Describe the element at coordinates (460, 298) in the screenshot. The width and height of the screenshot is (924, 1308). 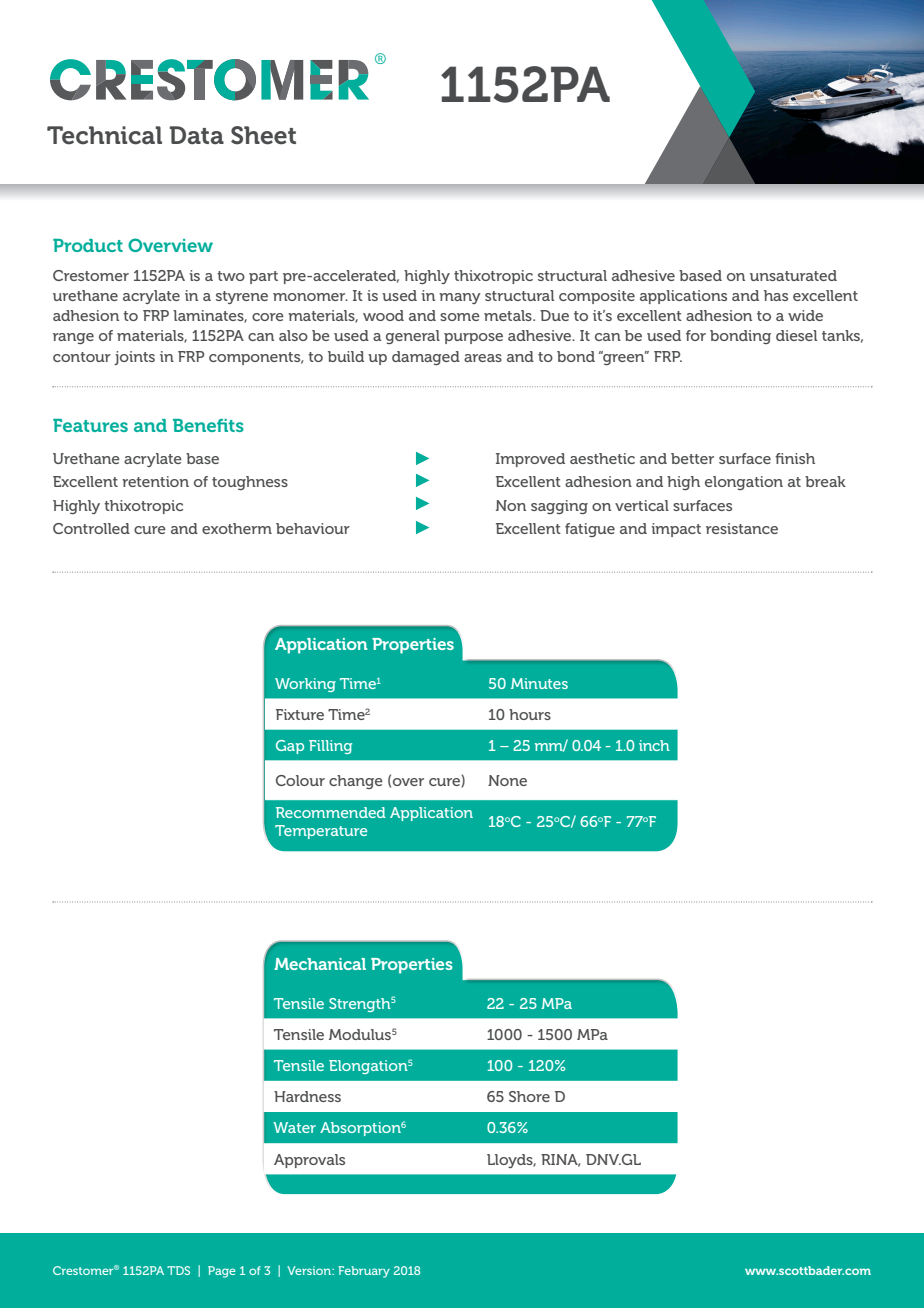
I see `many` at that location.
